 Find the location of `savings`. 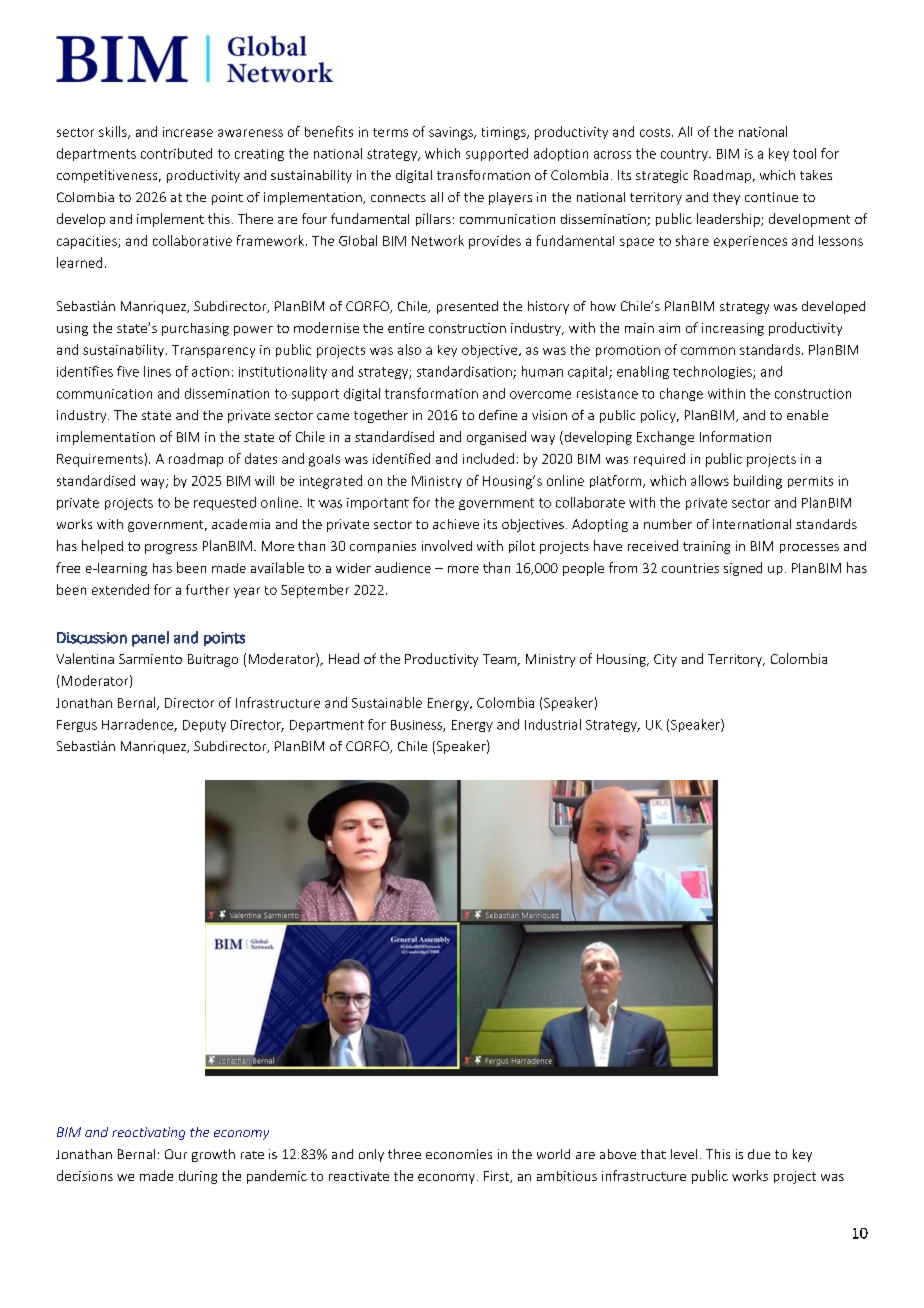

savings is located at coordinates (452, 133).
